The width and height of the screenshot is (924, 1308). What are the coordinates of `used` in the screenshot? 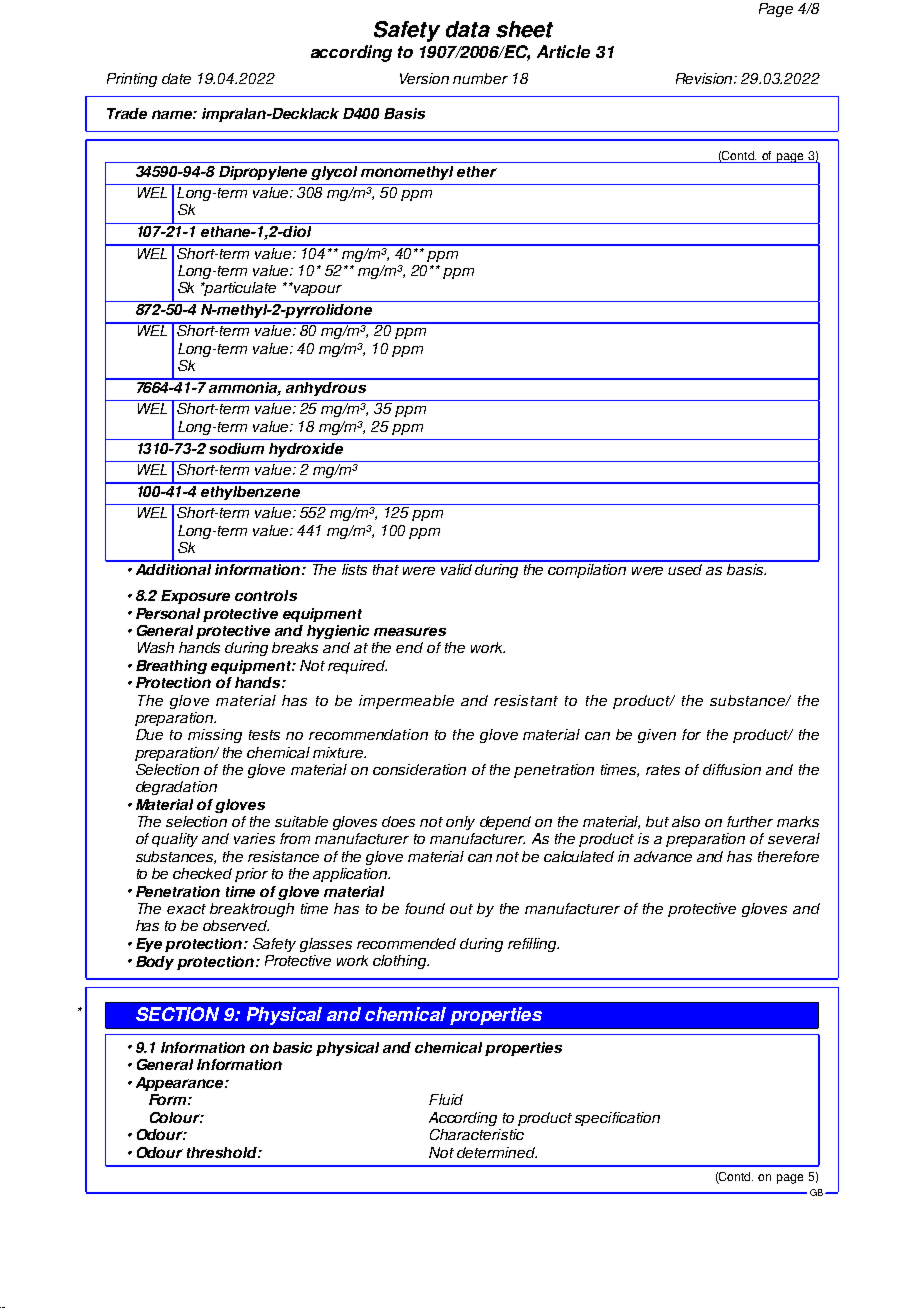 It's located at (686, 568).
